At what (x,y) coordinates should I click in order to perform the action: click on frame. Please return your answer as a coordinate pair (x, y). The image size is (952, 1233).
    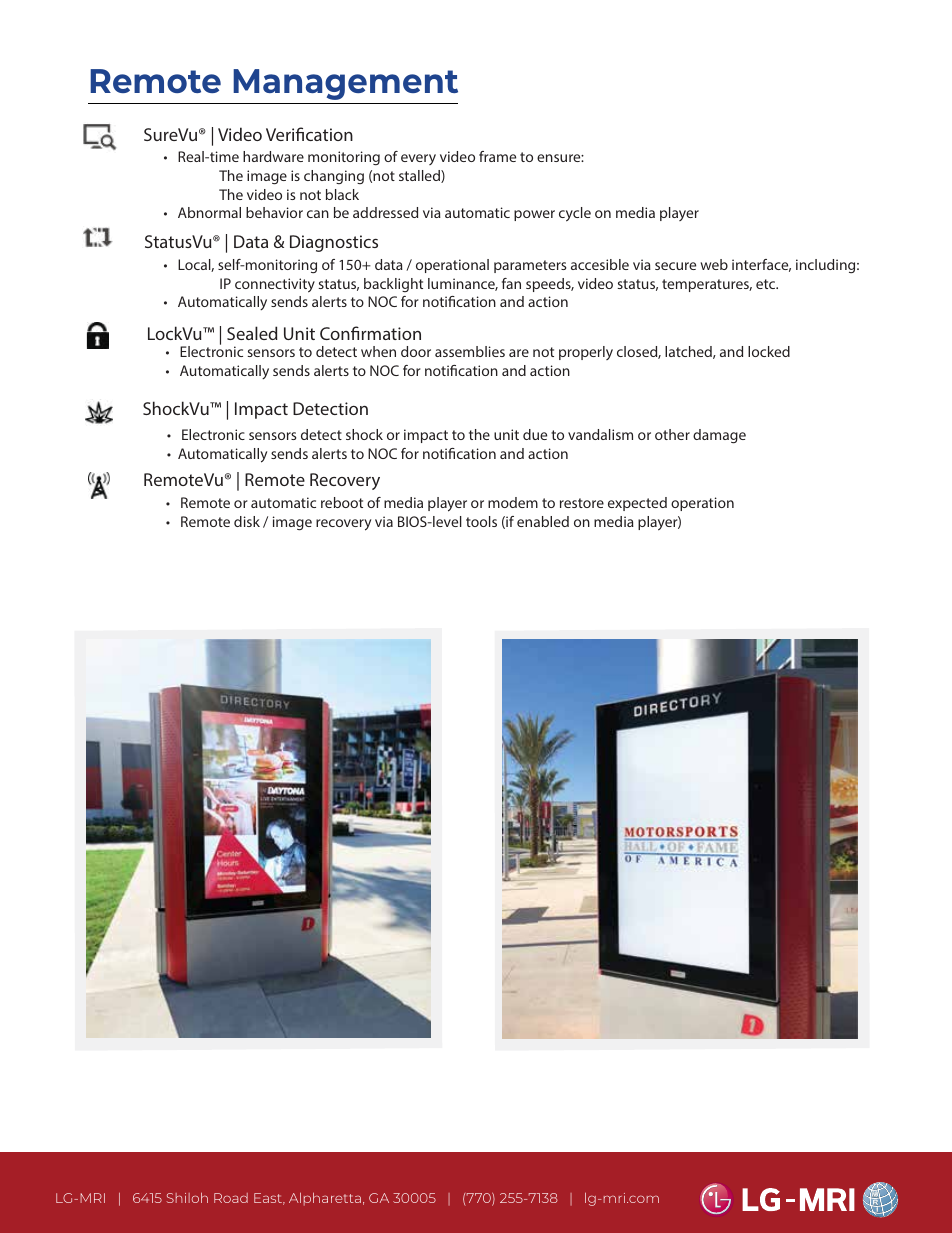
    Looking at the image, I should click on (497, 156).
